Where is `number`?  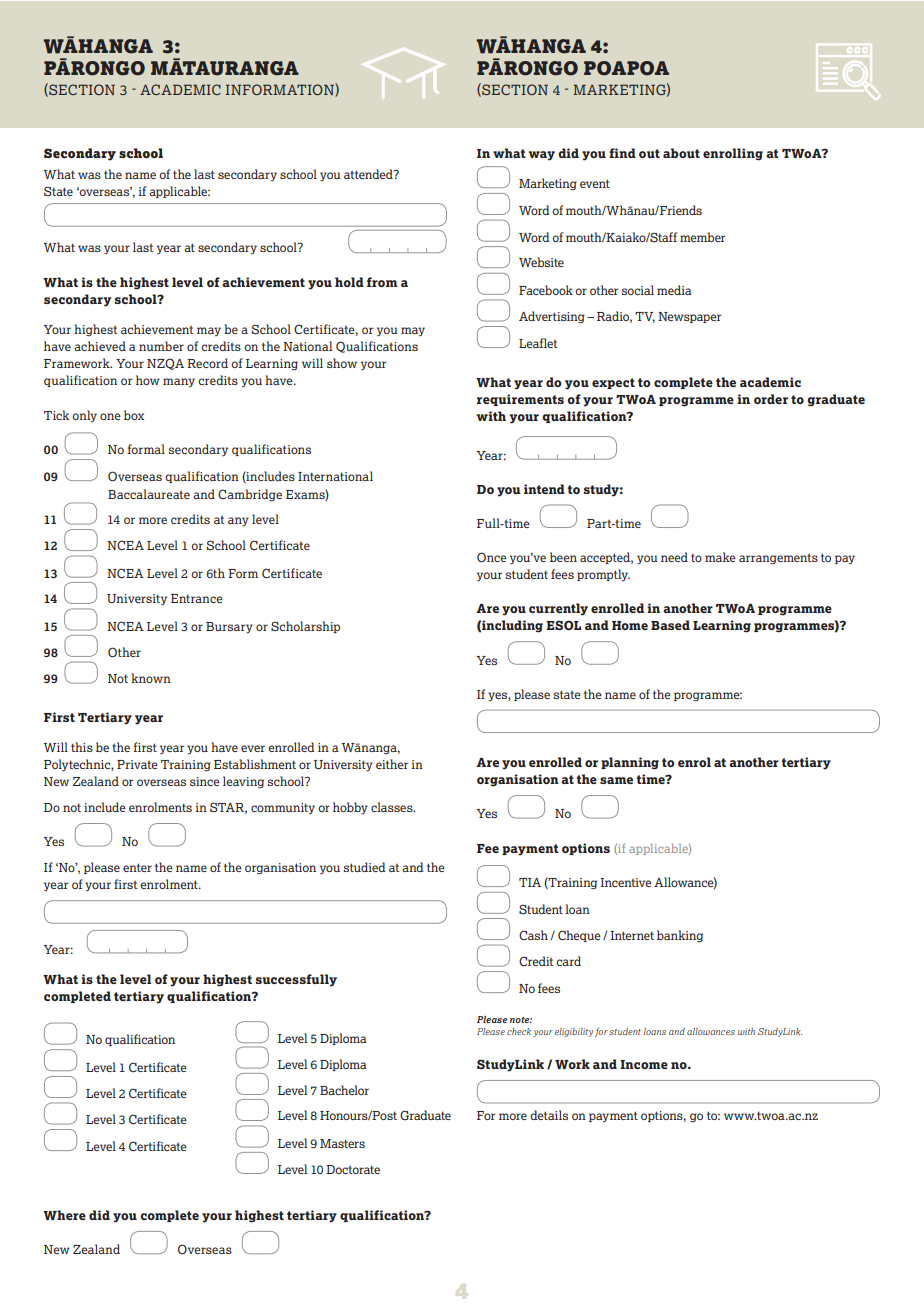 number is located at coordinates (161, 346).
